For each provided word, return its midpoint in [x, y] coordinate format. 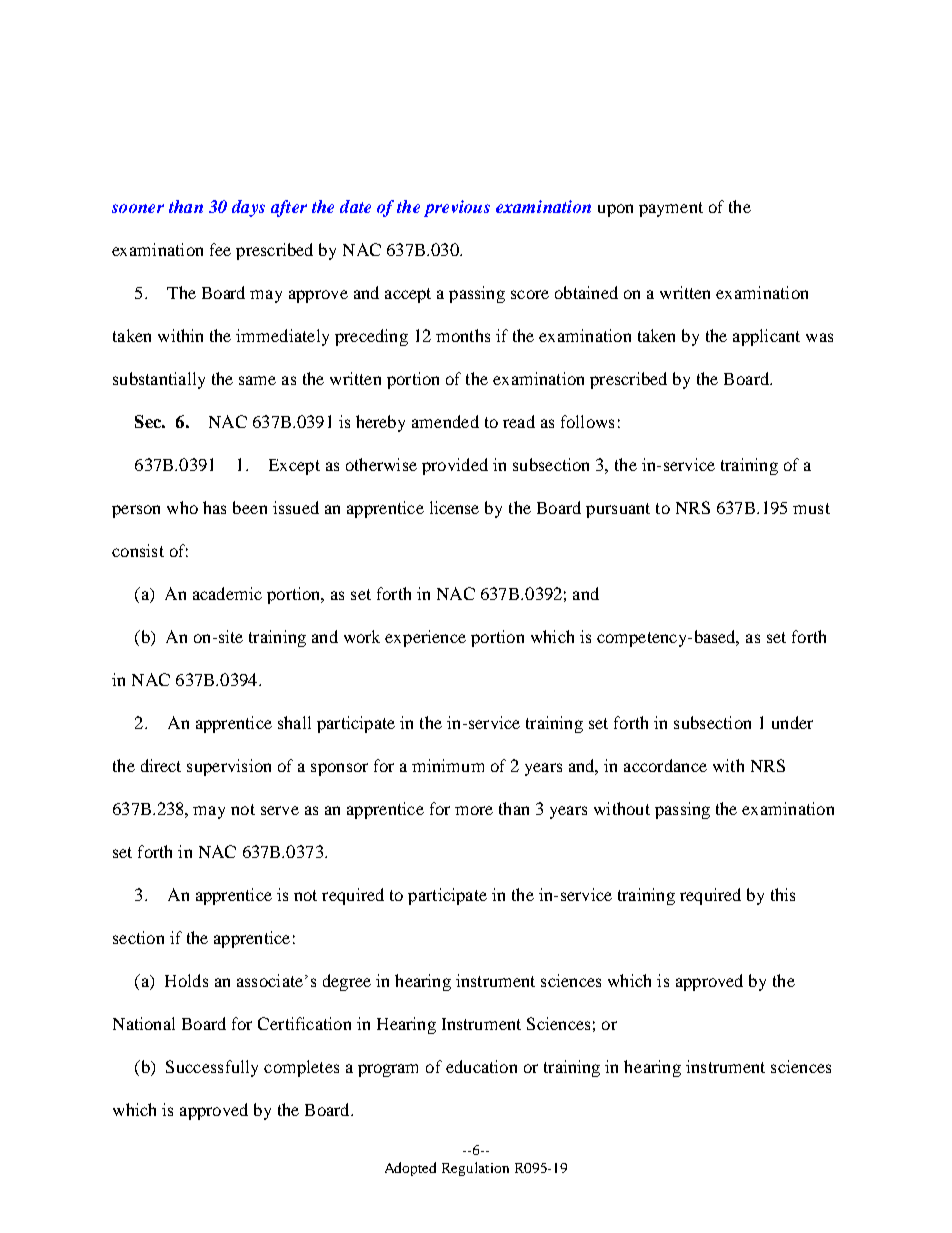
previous [457, 208]
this [783, 894]
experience [425, 638]
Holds [186, 980]
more [474, 810]
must [811, 508]
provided [455, 466]
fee [220, 249]
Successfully [212, 1068]
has [214, 507]
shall [294, 722]
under [792, 722]
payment [671, 209]
